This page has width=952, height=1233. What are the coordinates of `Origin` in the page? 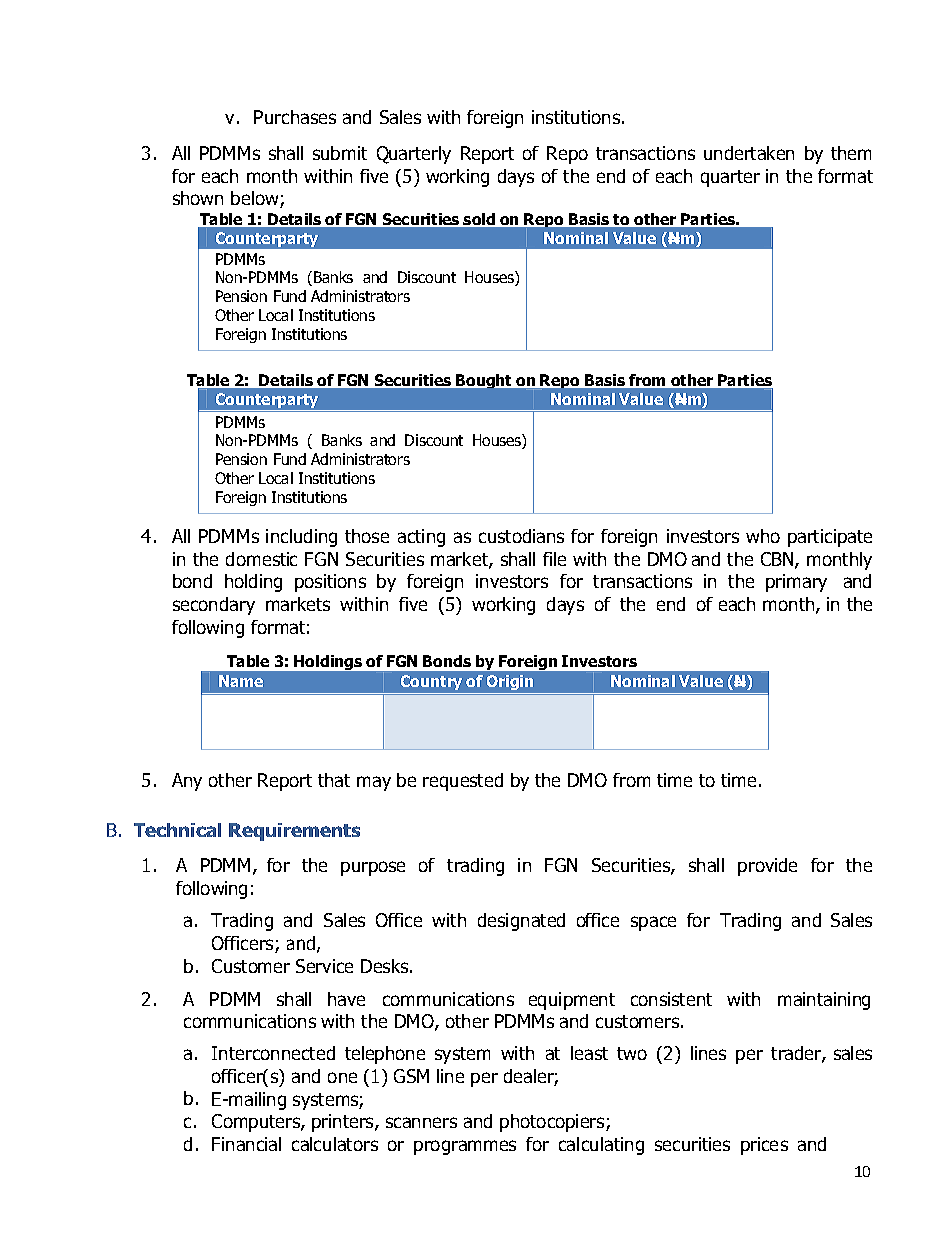 It's located at (510, 682).
